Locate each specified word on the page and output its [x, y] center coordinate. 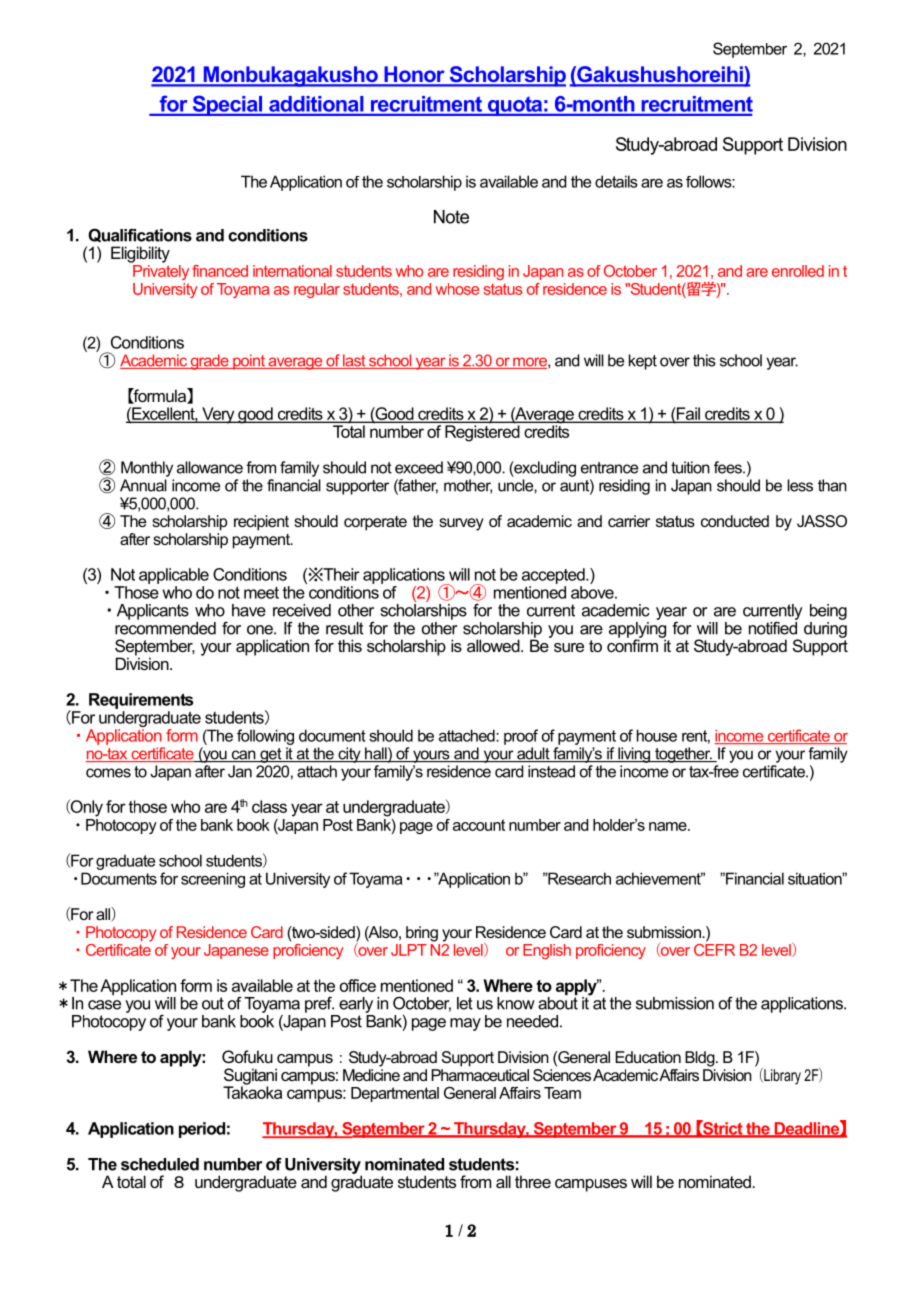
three [533, 1181]
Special [227, 105]
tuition [690, 467]
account [479, 825]
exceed [419, 467]
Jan [240, 771]
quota [515, 106]
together [683, 755]
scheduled [160, 1164]
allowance [210, 467]
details [616, 181]
